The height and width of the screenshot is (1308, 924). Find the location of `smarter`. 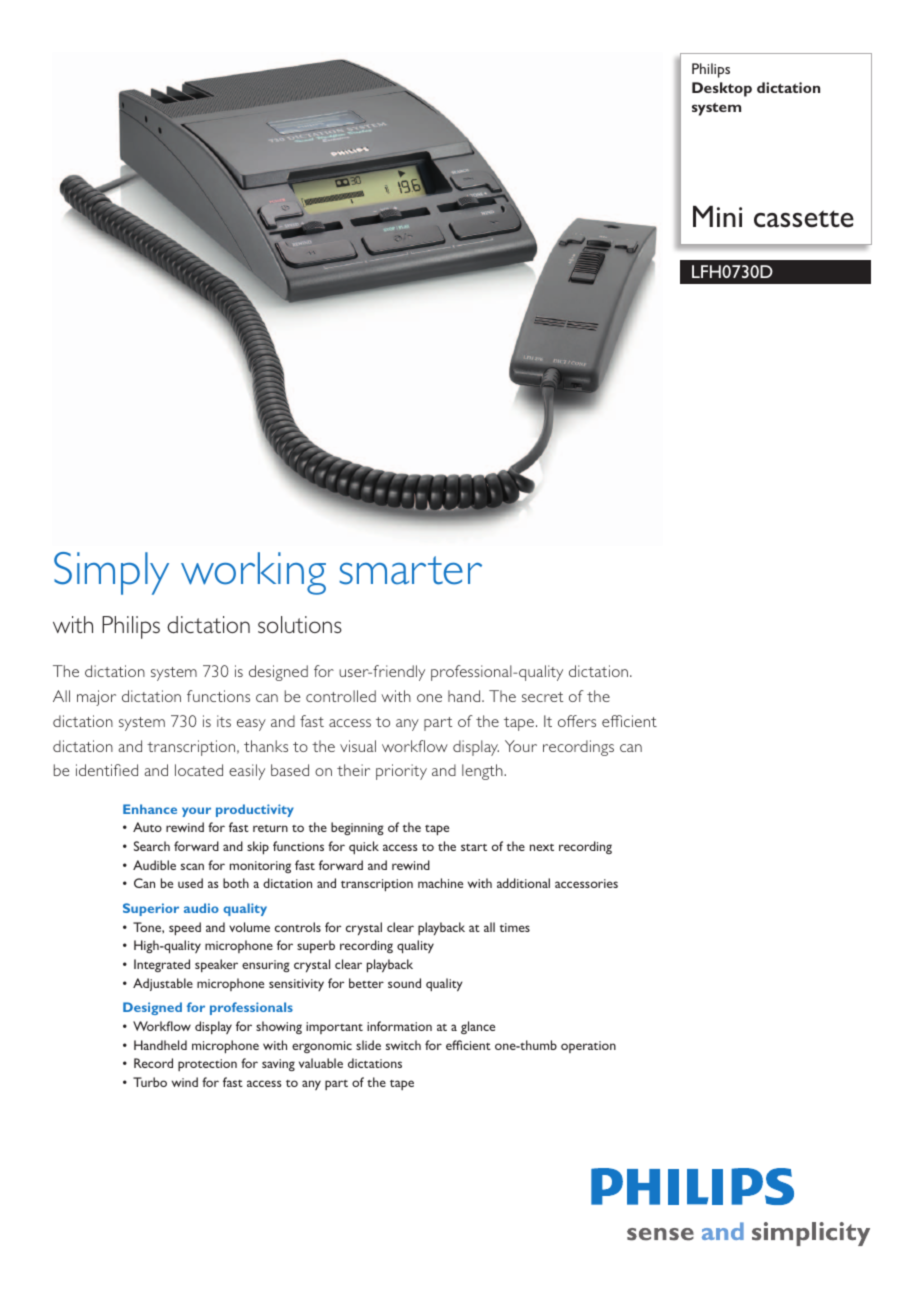

smarter is located at coordinates (410, 570).
